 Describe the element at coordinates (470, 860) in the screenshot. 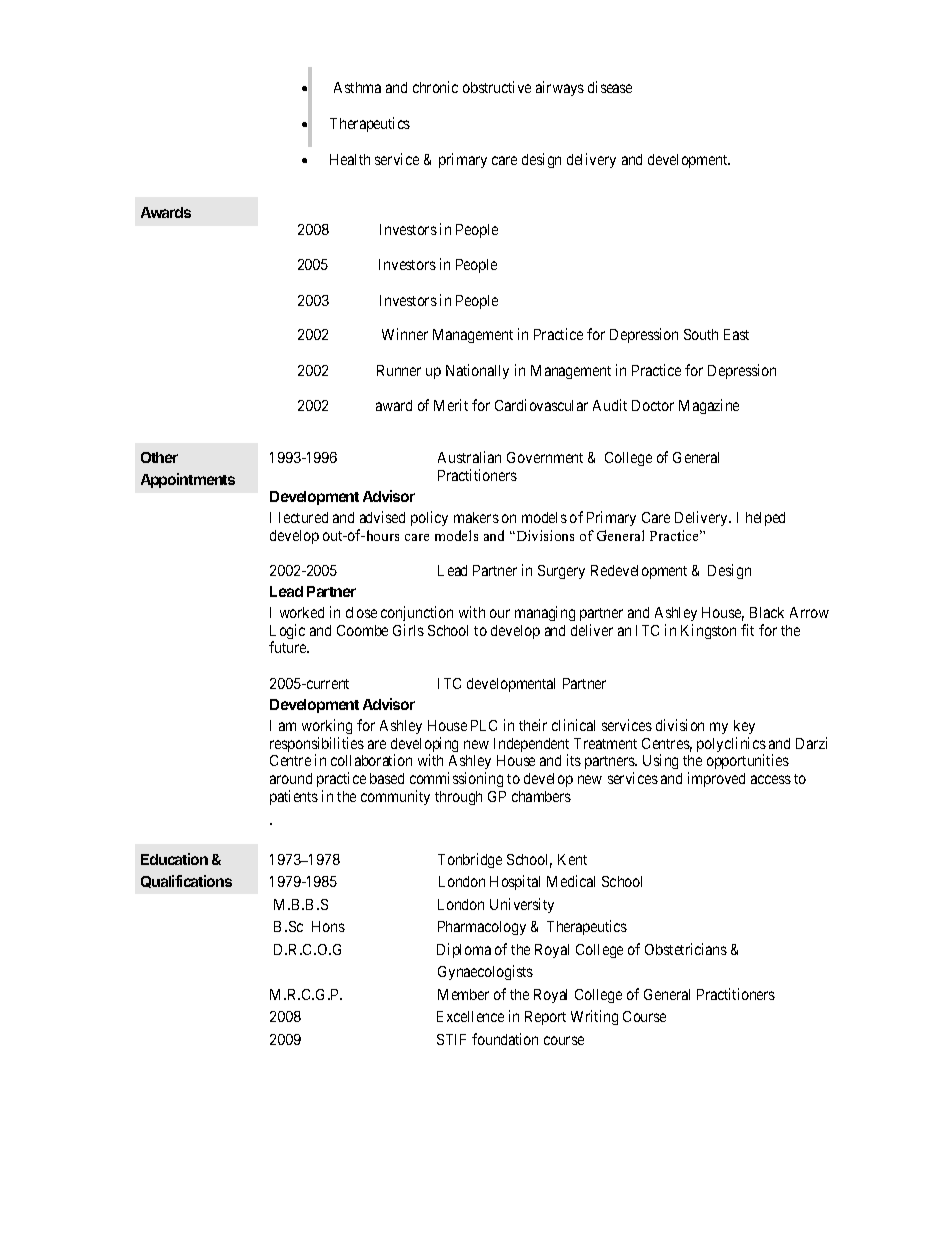

I see `Tonbridge` at that location.
